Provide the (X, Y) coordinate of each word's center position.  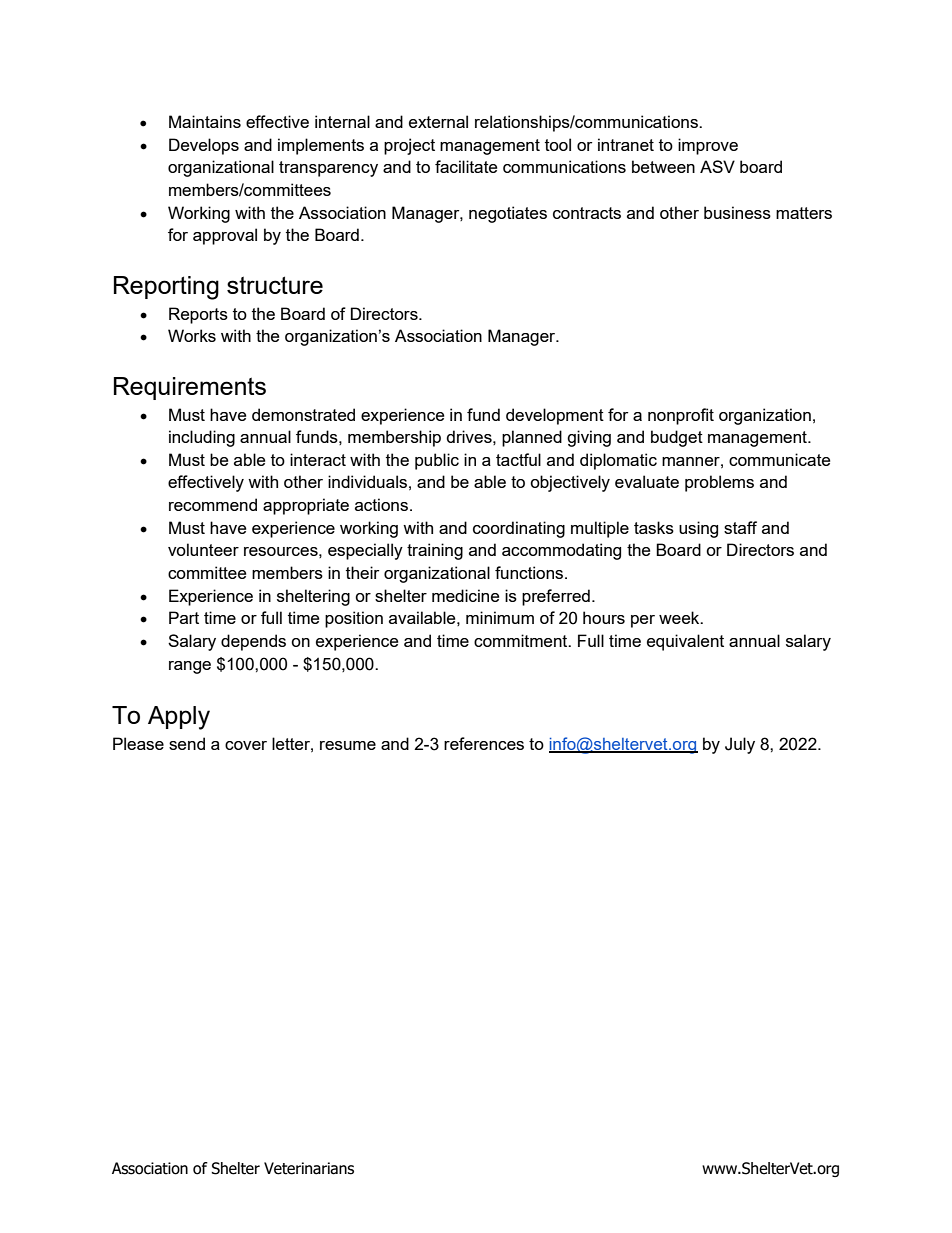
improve (708, 146)
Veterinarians (309, 1168)
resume (348, 745)
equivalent (685, 642)
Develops (204, 146)
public (437, 461)
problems (719, 483)
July (740, 745)
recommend (213, 504)
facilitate (466, 166)
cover (246, 745)
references (484, 743)
